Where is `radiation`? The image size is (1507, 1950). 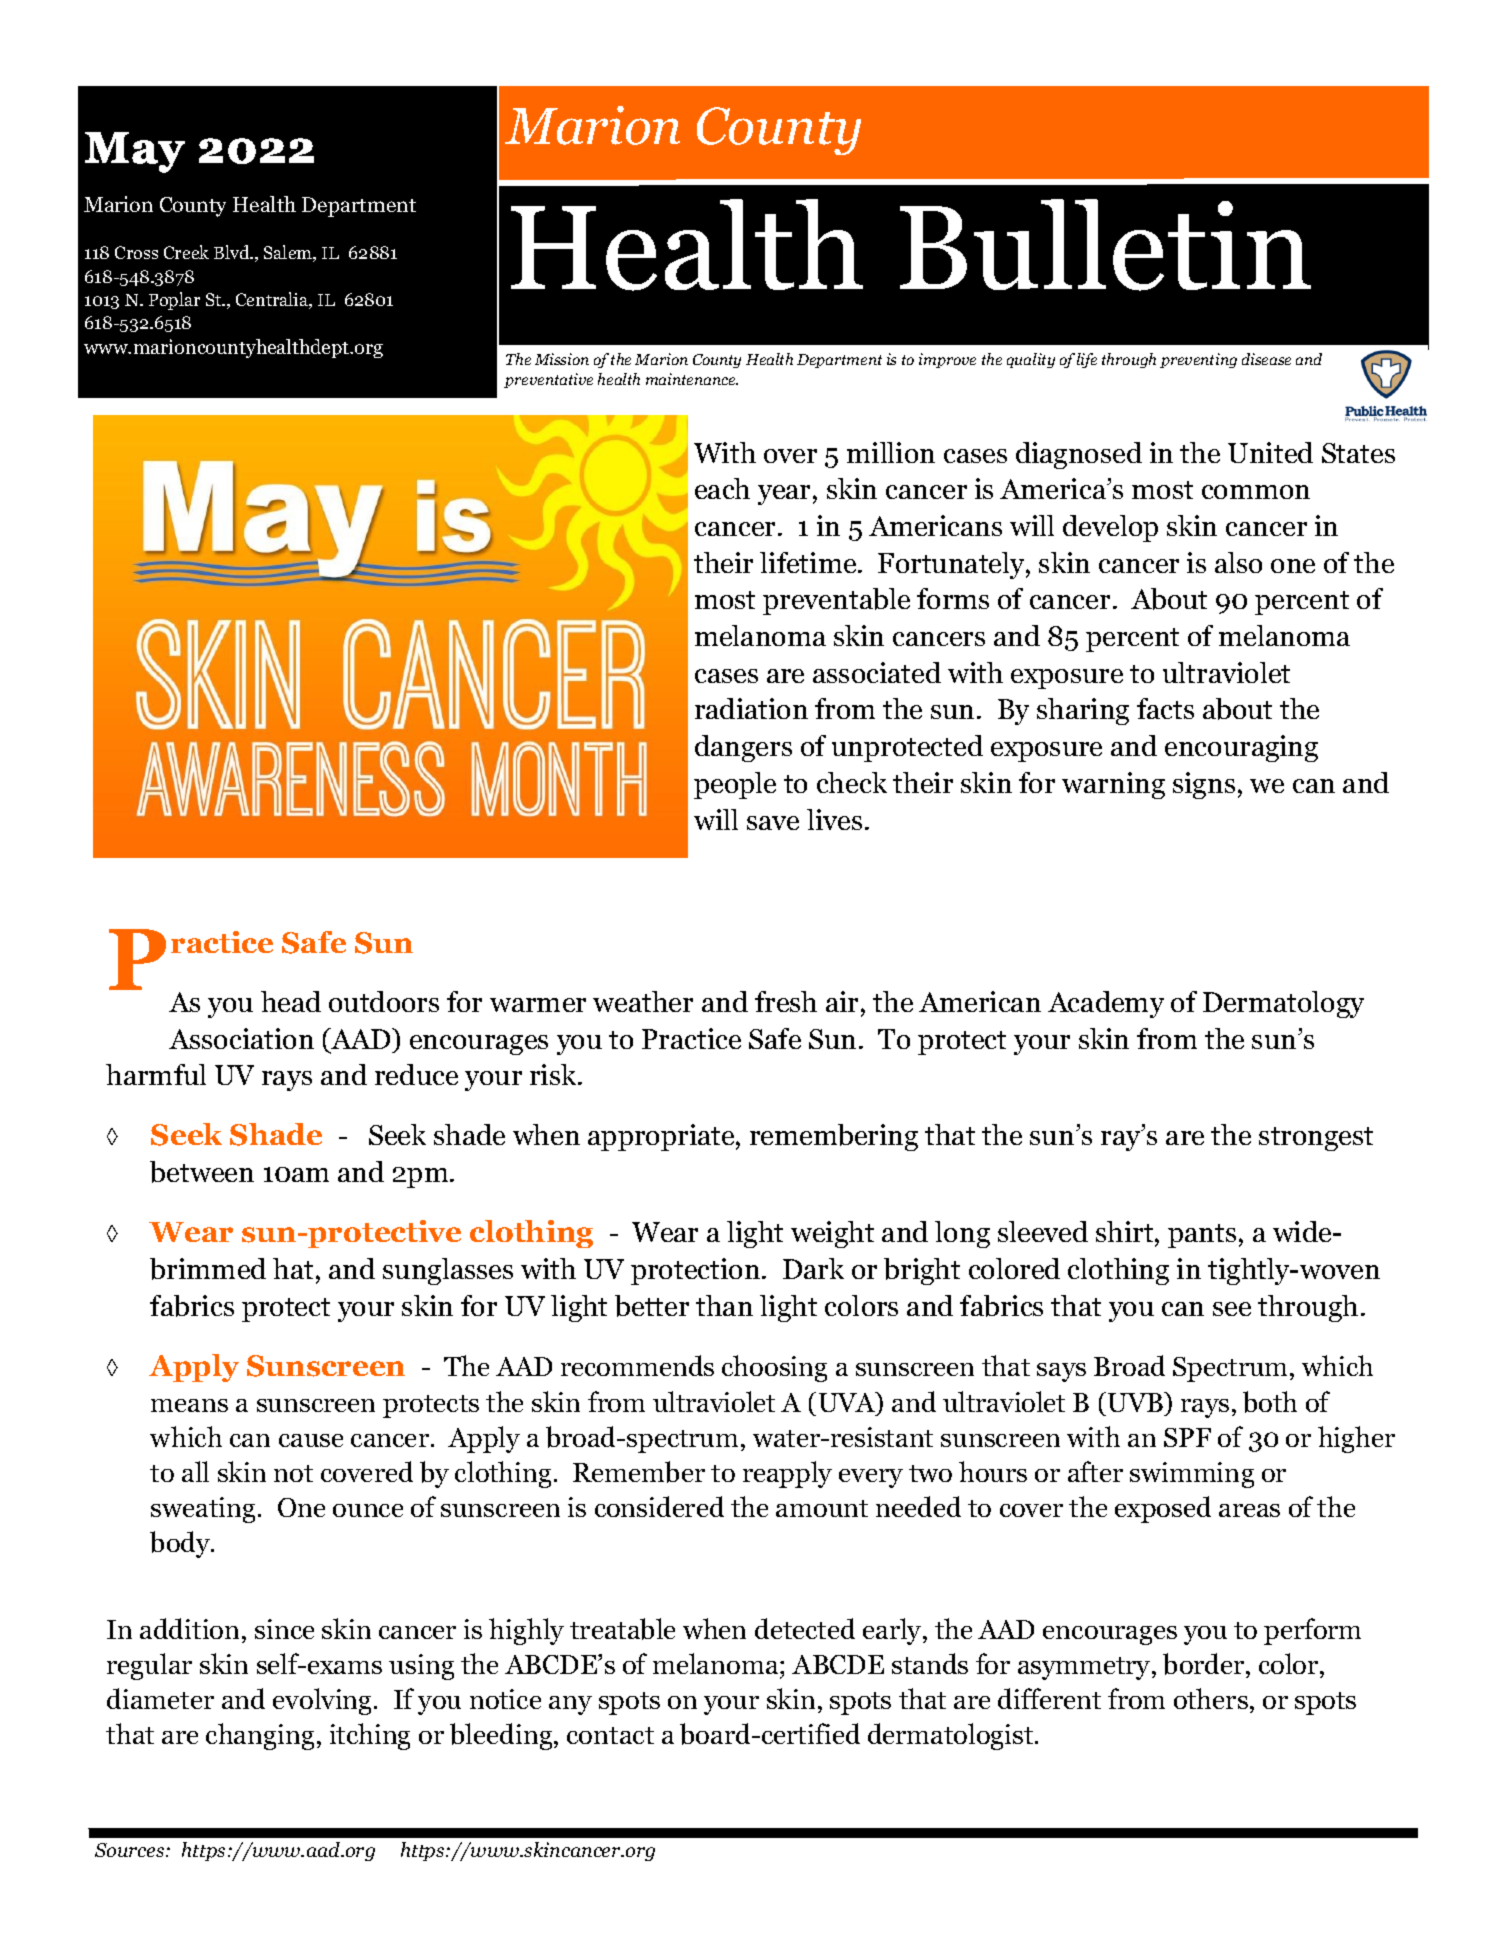
radiation is located at coordinates (751, 708).
